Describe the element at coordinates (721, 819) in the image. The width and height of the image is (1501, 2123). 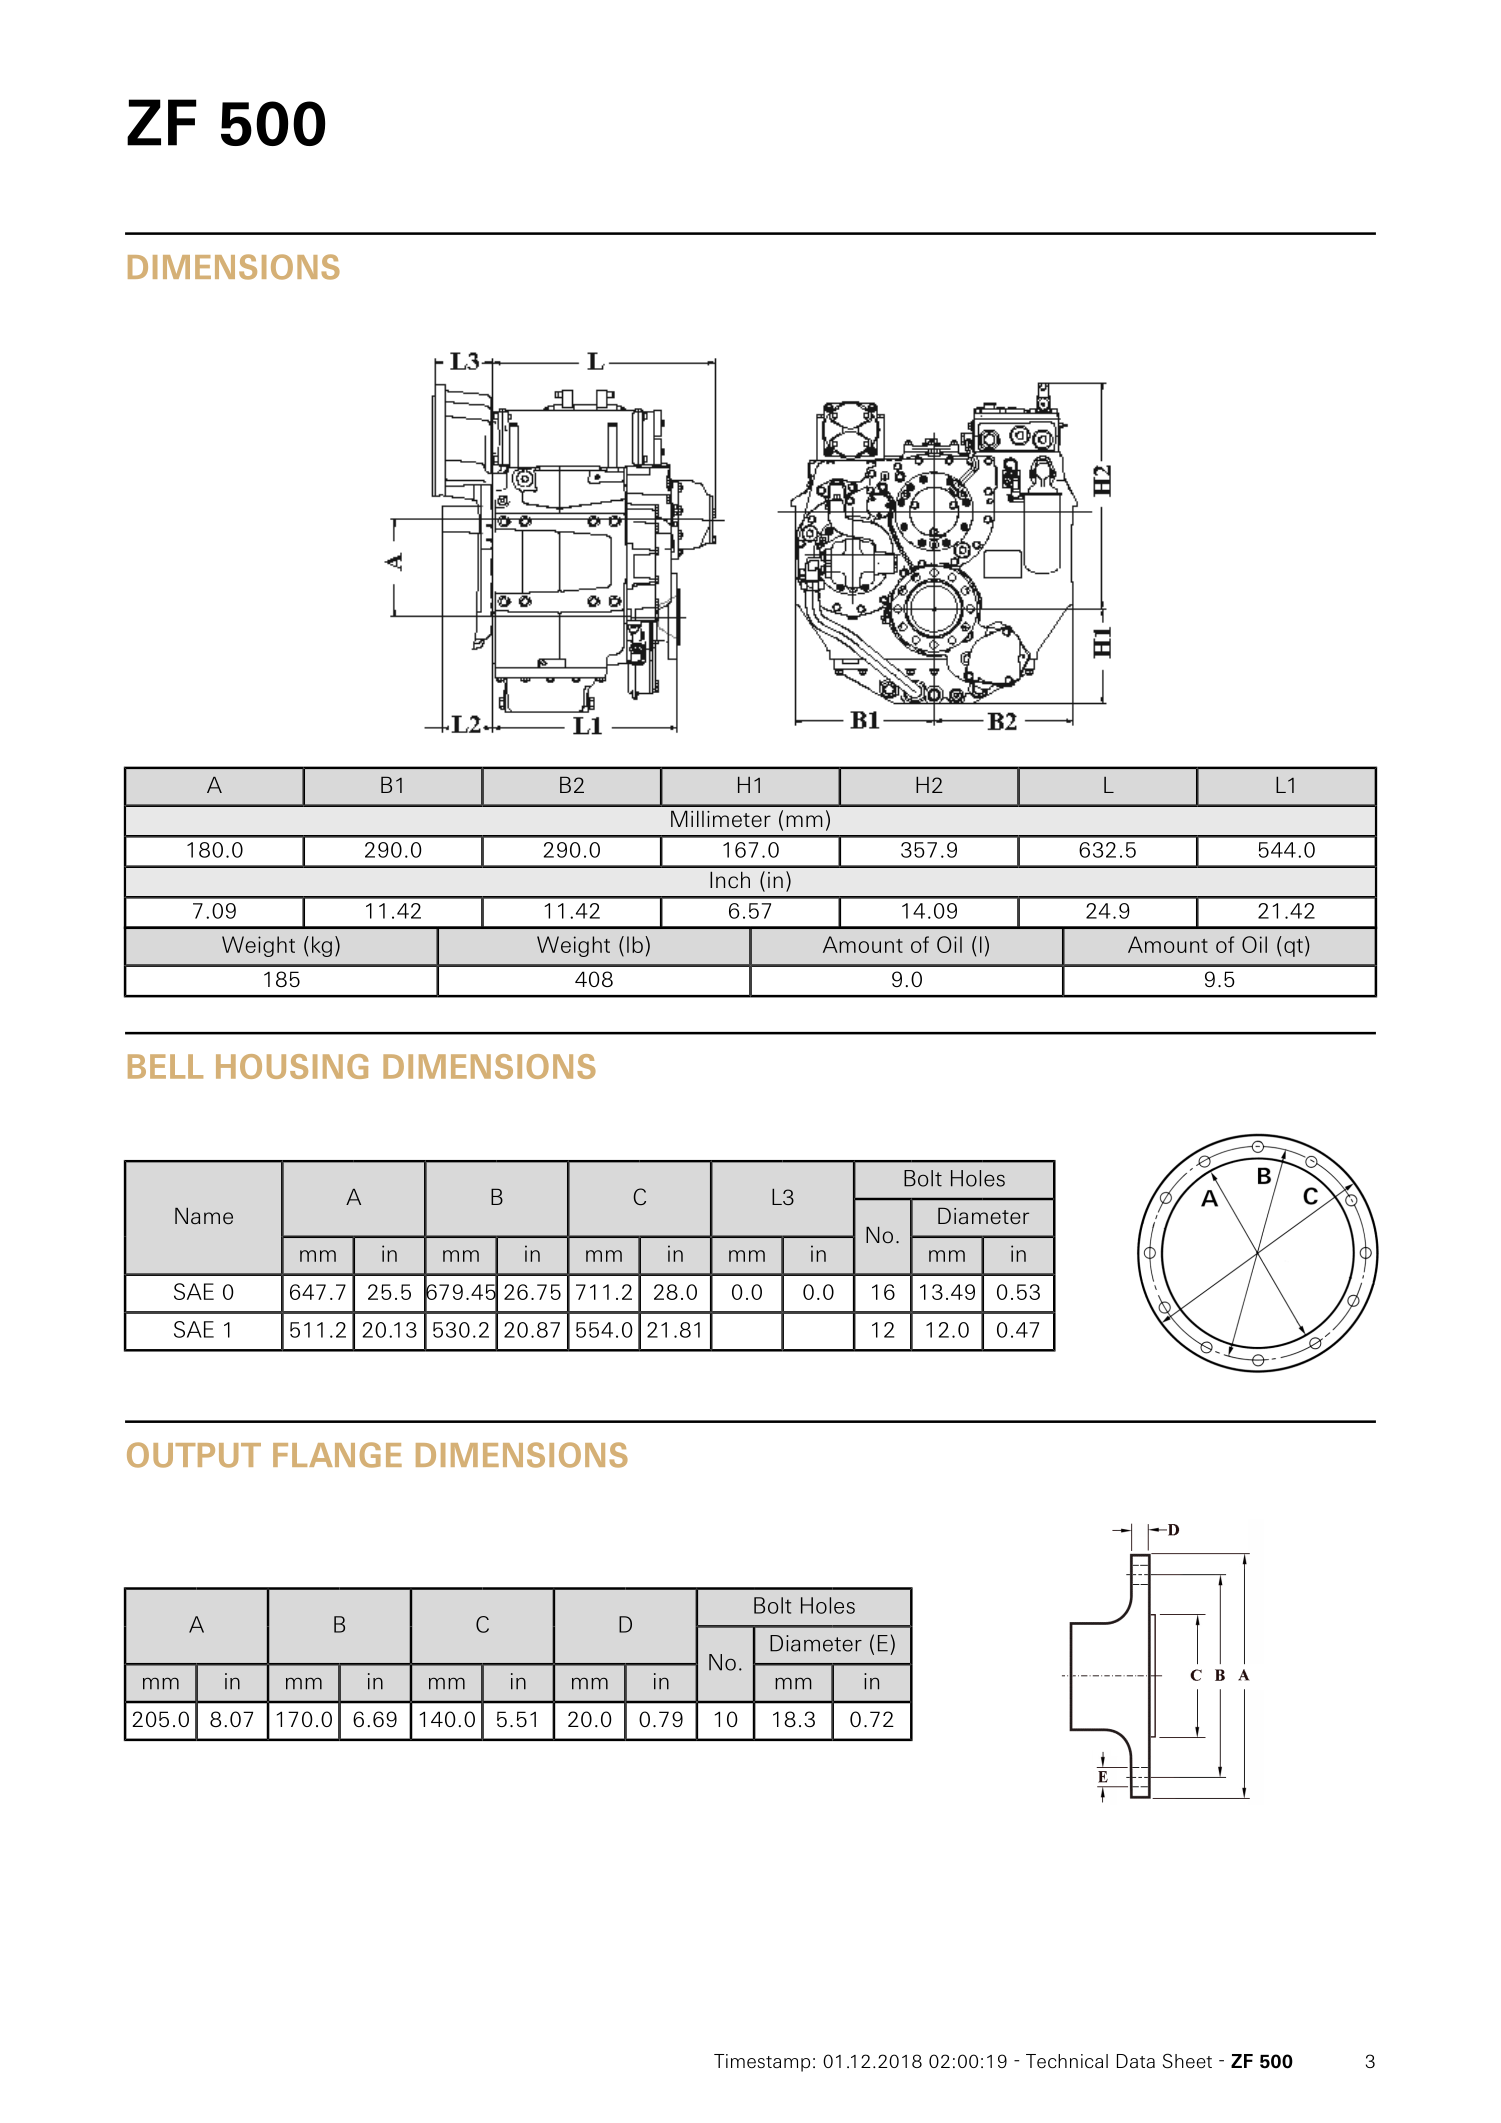
I see `Millimeter` at that location.
